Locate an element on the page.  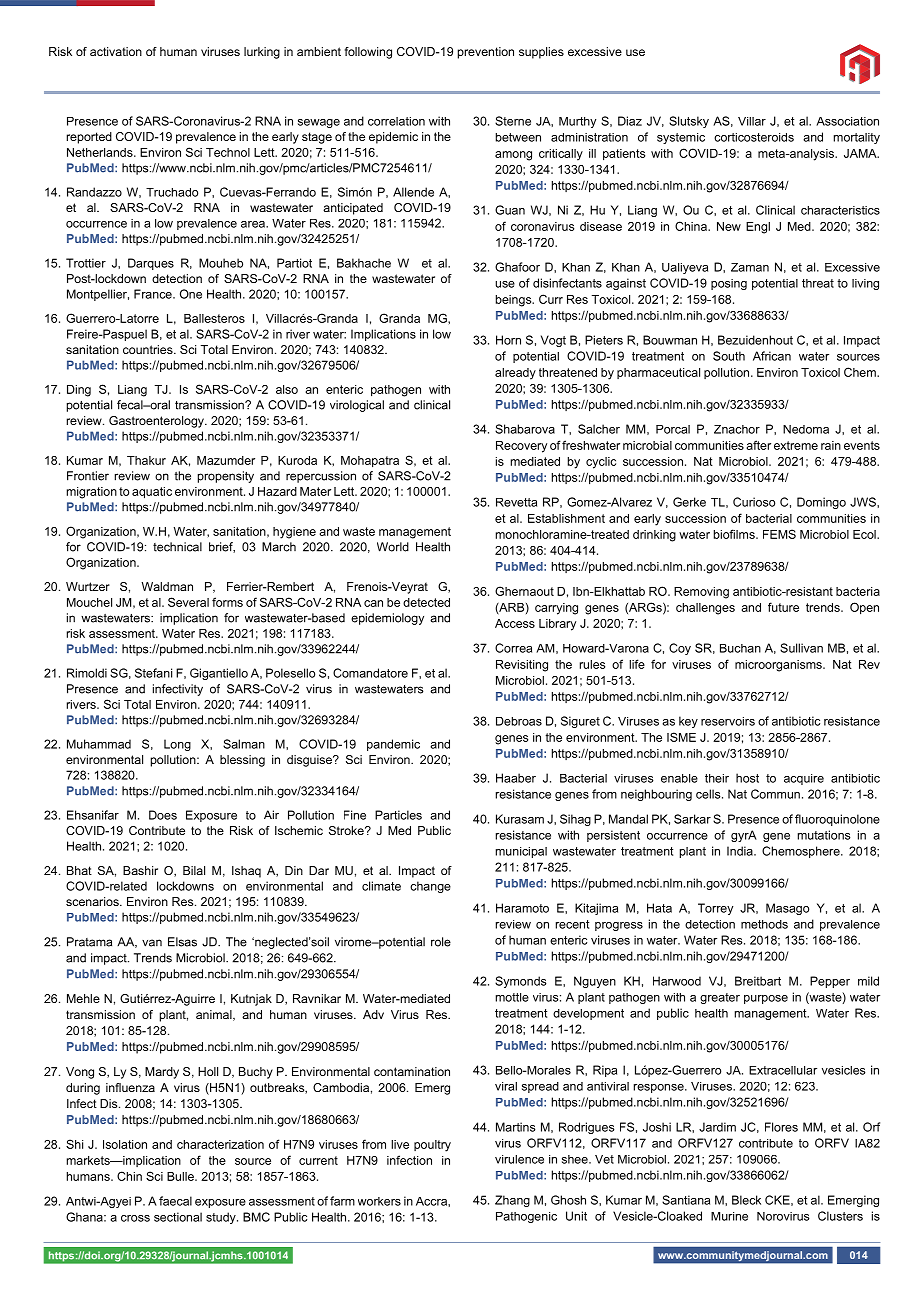
prevention is located at coordinates (486, 53).
